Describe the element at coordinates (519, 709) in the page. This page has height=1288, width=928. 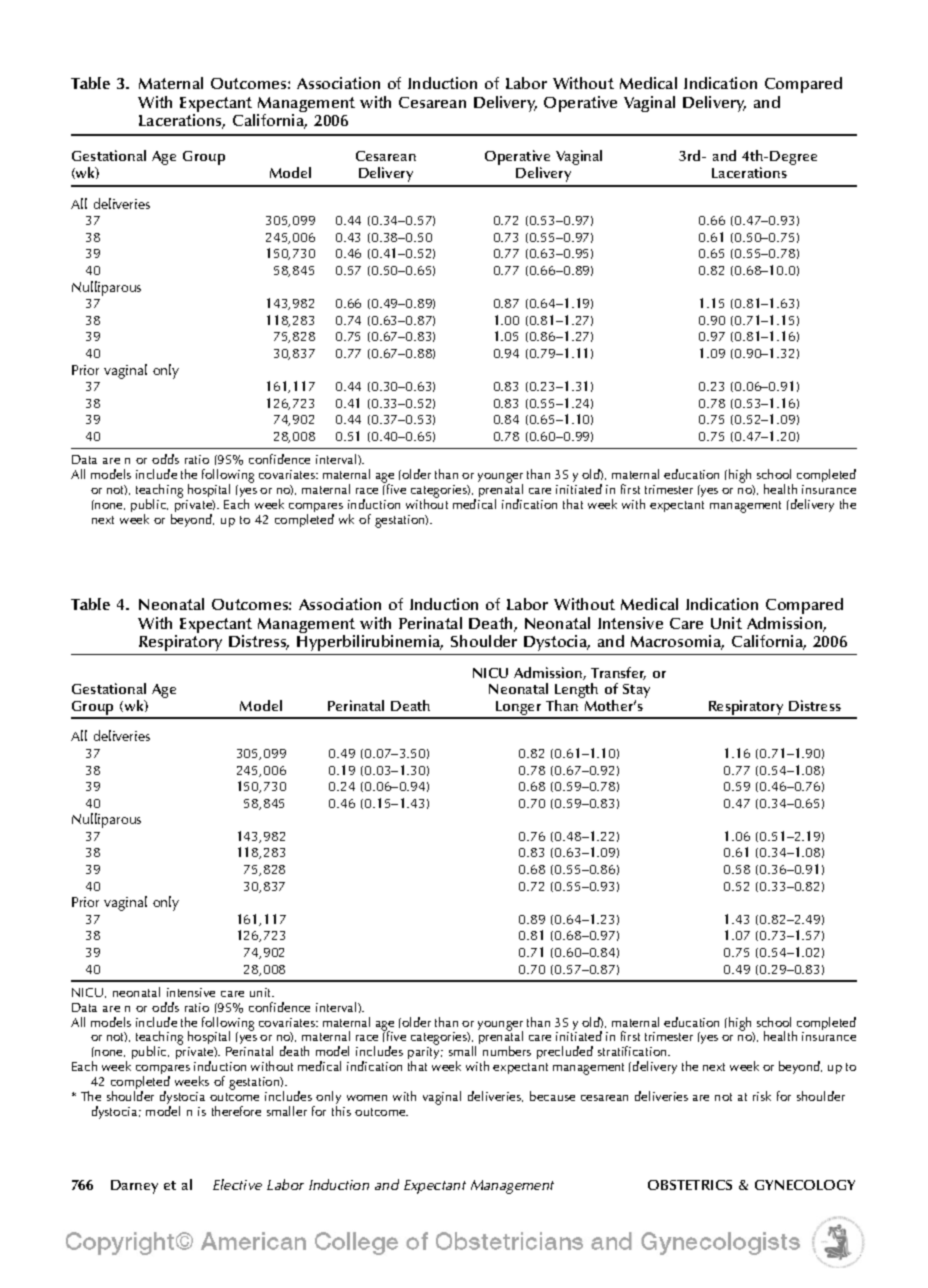
I see `Longer` at that location.
